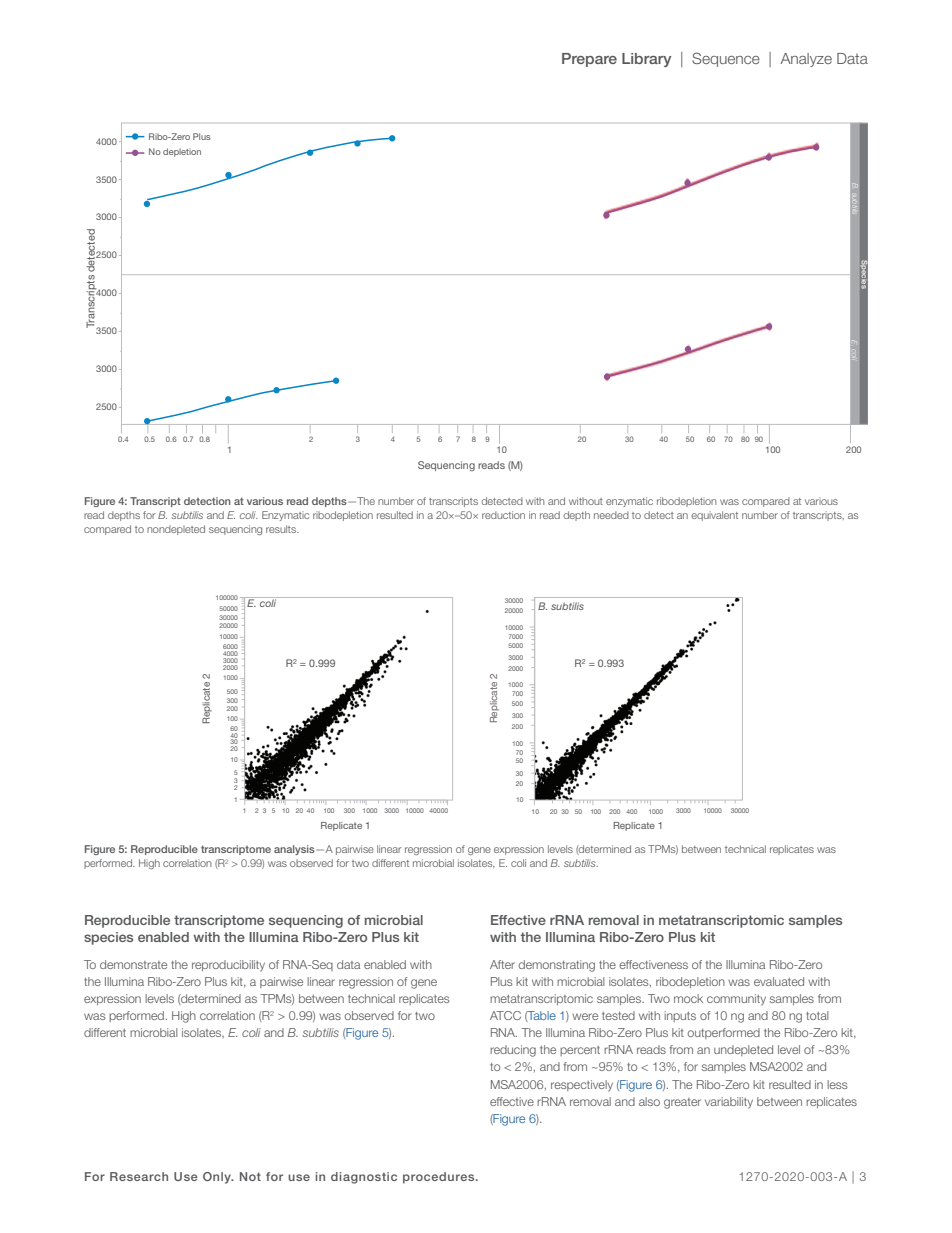 The height and width of the screenshot is (1233, 952). What do you see at coordinates (779, 981) in the screenshot?
I see `evaluated` at bounding box center [779, 981].
